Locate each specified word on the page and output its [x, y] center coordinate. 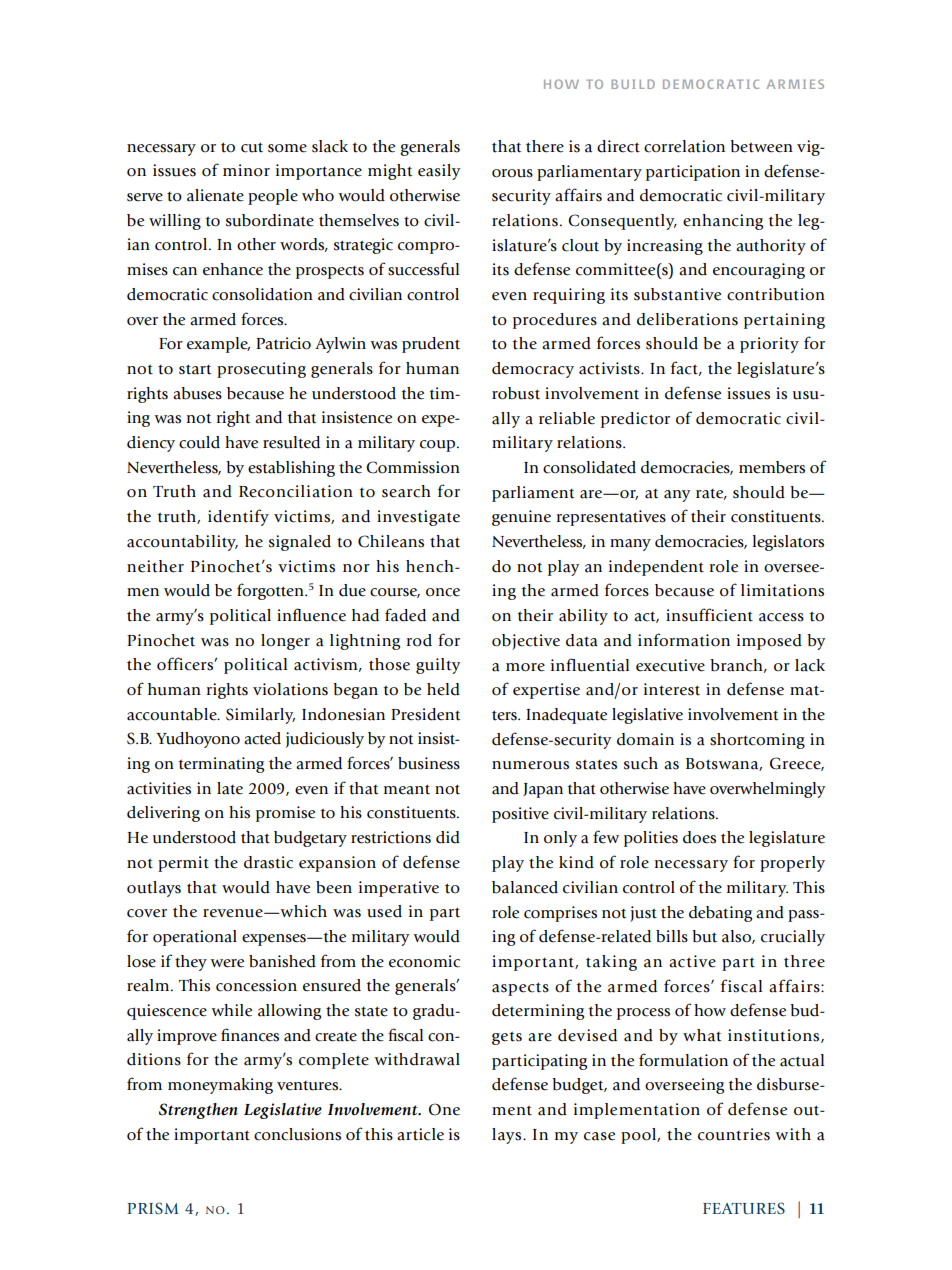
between [761, 146]
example [218, 345]
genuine [521, 518]
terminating [221, 765]
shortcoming [757, 741]
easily [439, 172]
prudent [431, 345]
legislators [788, 543]
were [227, 963]
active [692, 961]
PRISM [153, 1208]
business [429, 763]
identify [238, 517]
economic [424, 961]
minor [246, 170]
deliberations [687, 319]
